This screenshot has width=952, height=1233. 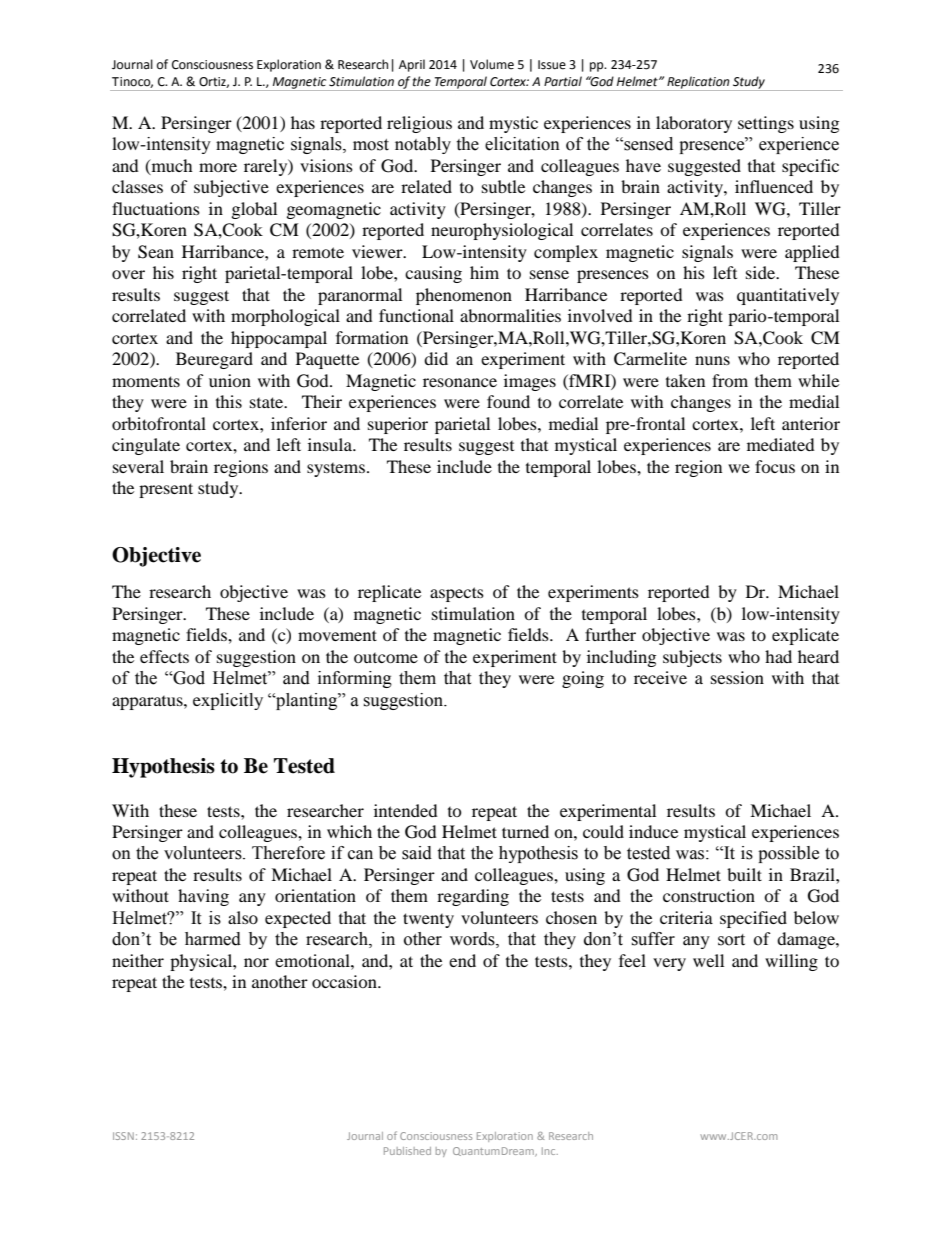 I want to click on union, so click(x=230, y=380).
